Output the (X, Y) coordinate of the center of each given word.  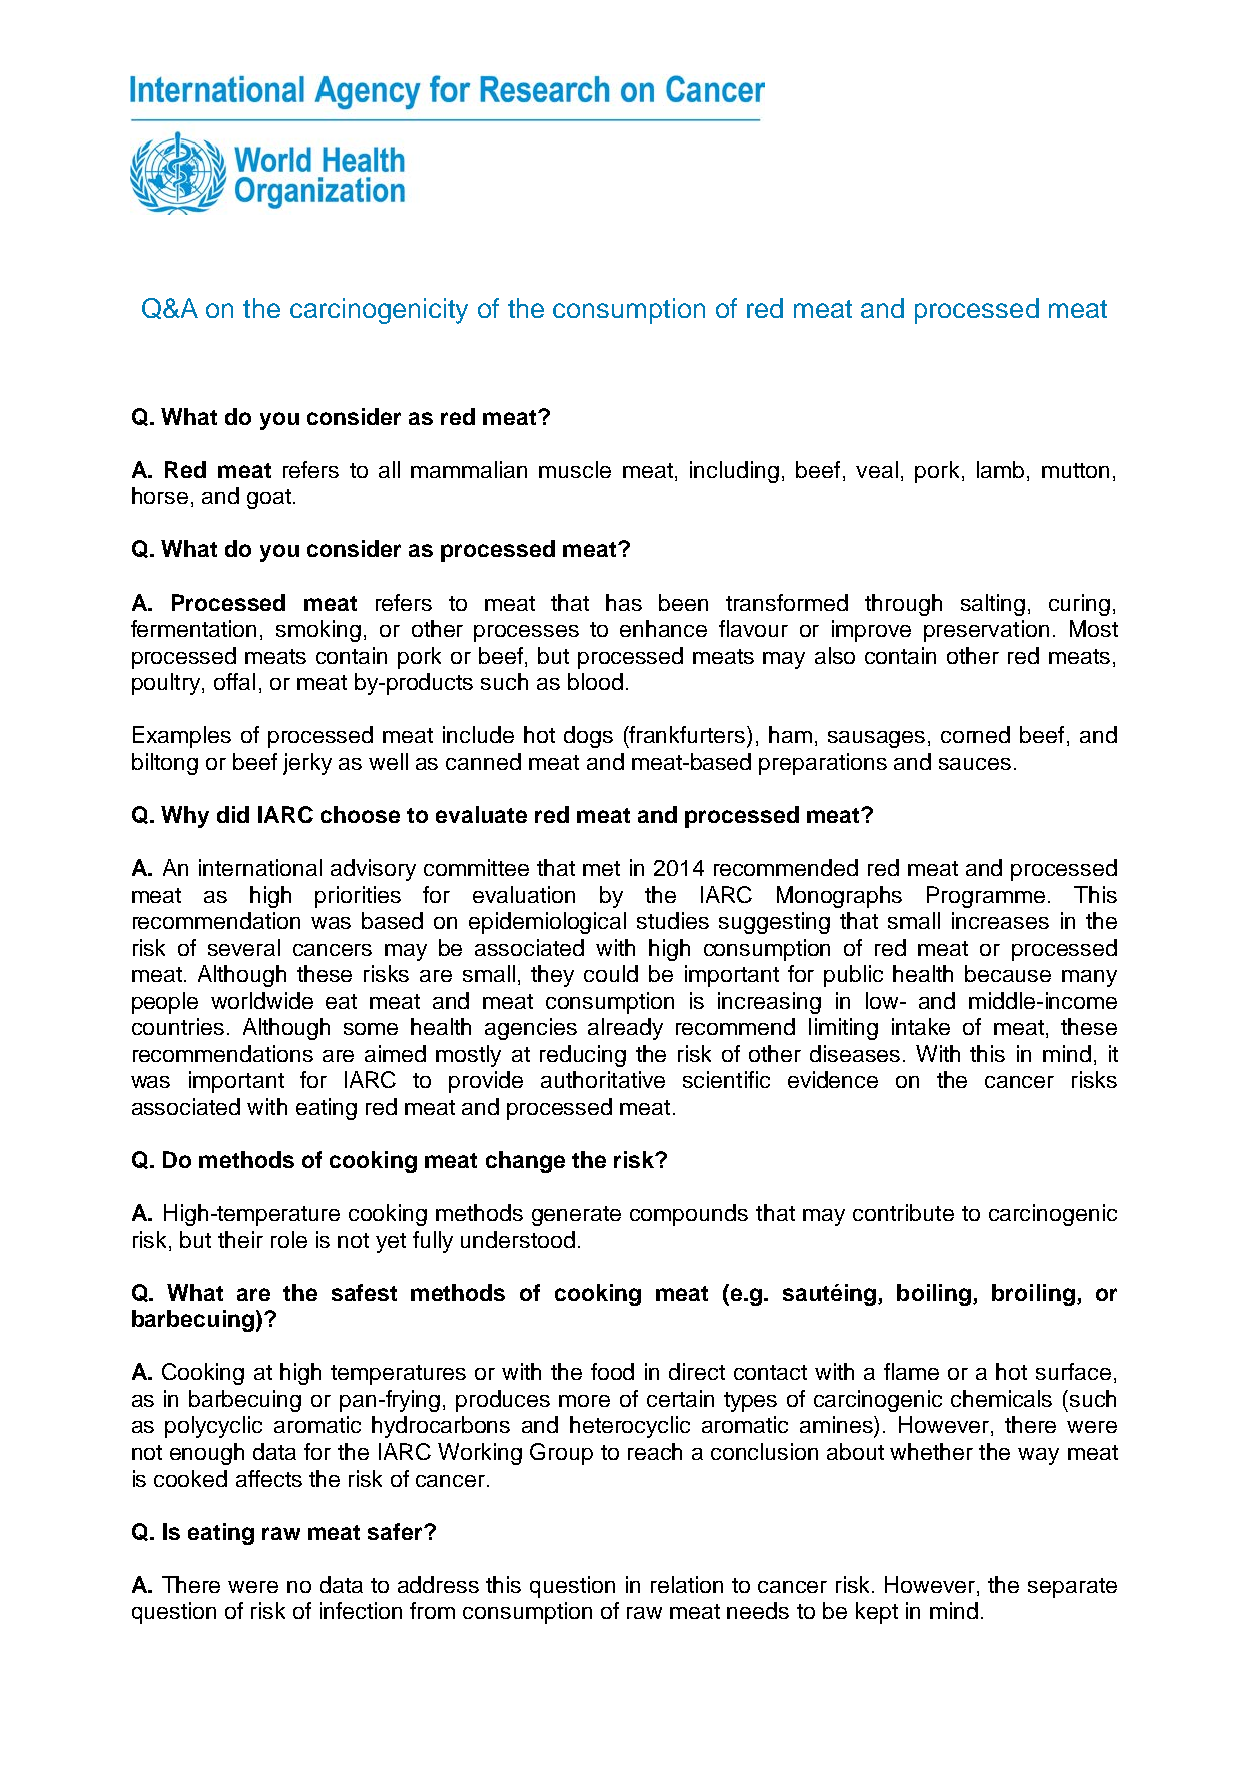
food (612, 1371)
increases (1000, 920)
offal (234, 681)
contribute (903, 1212)
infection (361, 1610)
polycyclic (213, 1427)
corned (975, 734)
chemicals (1001, 1398)
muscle (575, 469)
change (525, 1162)
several (244, 947)
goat (269, 499)
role (289, 1239)
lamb (1000, 469)
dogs (588, 737)
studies (673, 920)
